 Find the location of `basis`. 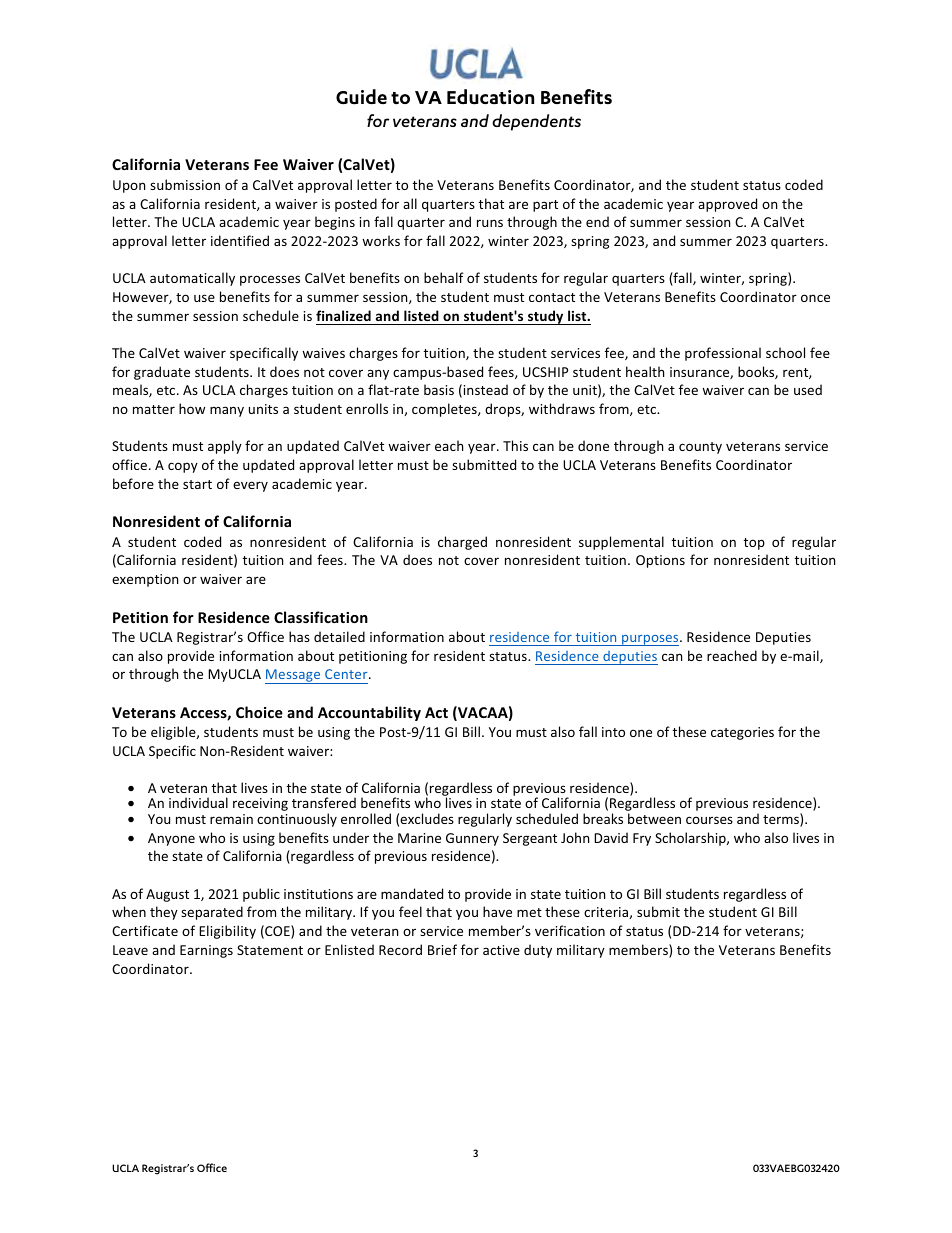

basis is located at coordinates (439, 389).
